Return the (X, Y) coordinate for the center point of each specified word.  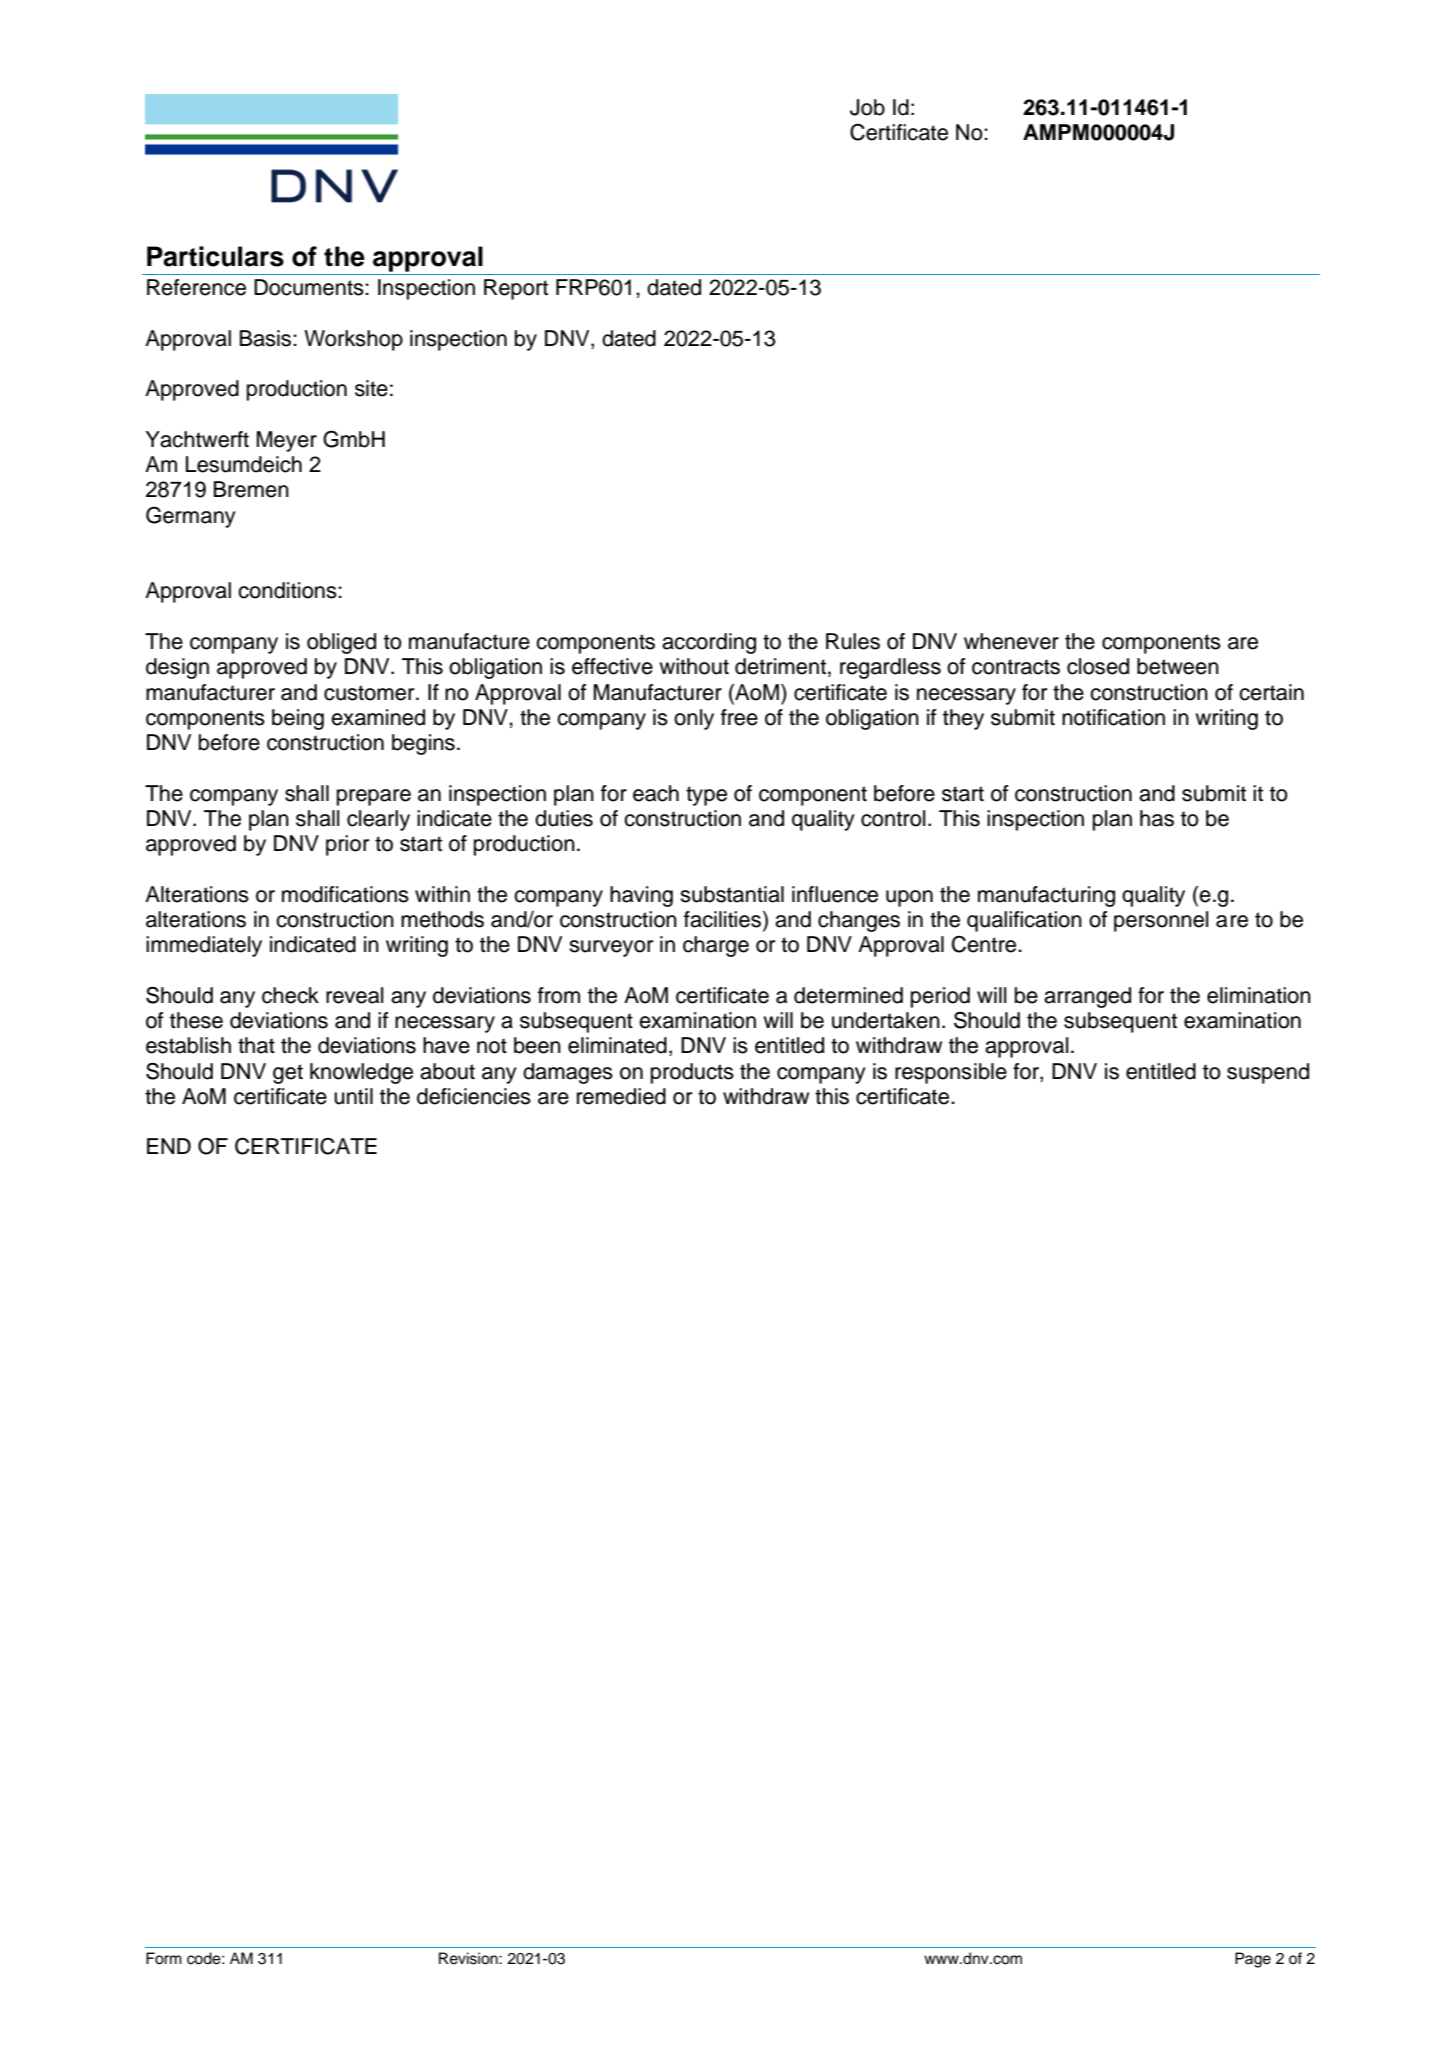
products (692, 1073)
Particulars (215, 256)
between (1178, 666)
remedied (621, 1096)
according (709, 643)
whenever (1011, 641)
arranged (1087, 997)
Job (867, 107)
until (353, 1096)
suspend (1268, 1073)
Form (164, 1958)
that (256, 1045)
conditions (288, 590)
